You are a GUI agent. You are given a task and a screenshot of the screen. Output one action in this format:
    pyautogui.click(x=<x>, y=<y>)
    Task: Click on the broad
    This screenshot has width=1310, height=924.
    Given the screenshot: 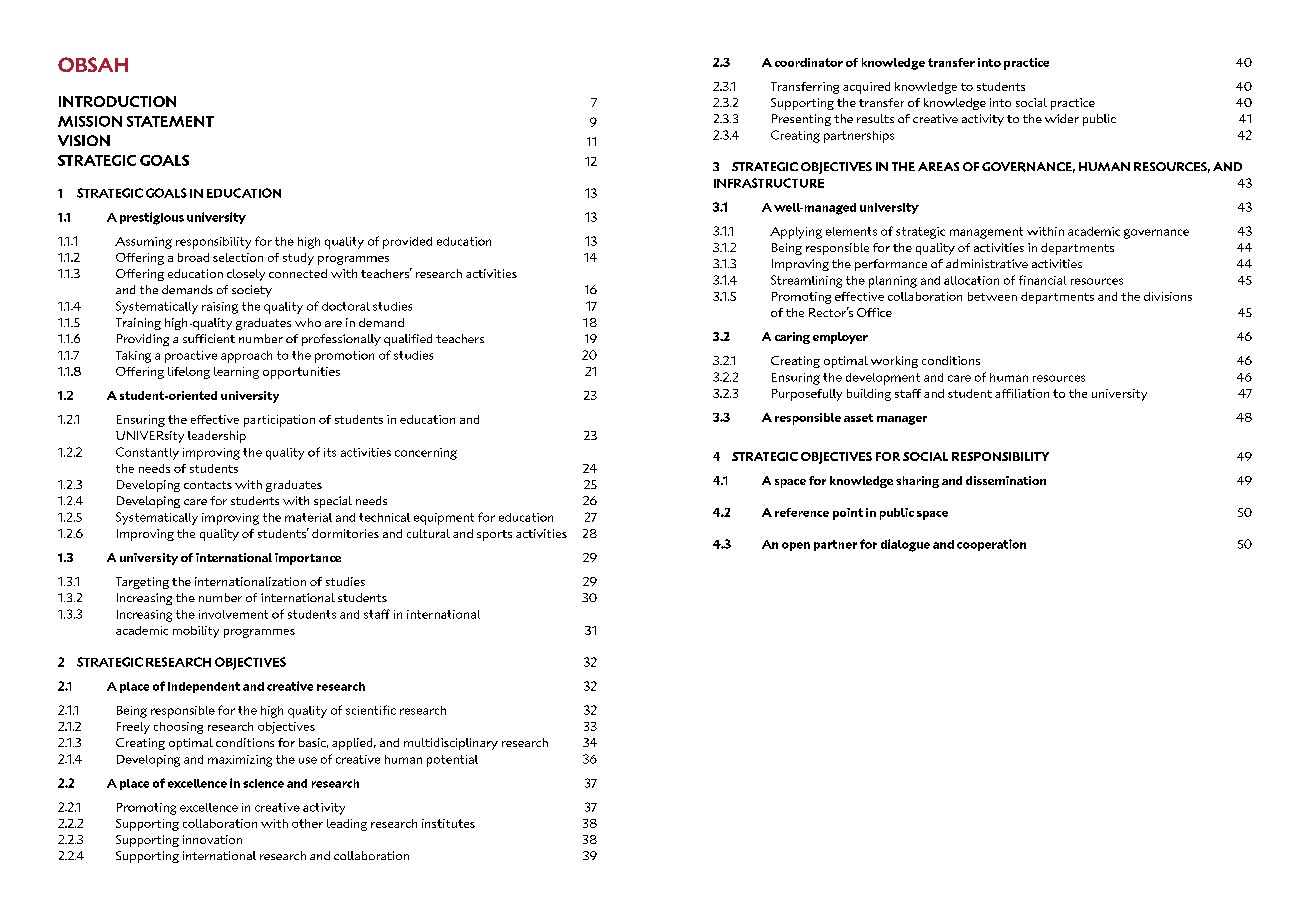 What is the action you would take?
    pyautogui.click(x=193, y=257)
